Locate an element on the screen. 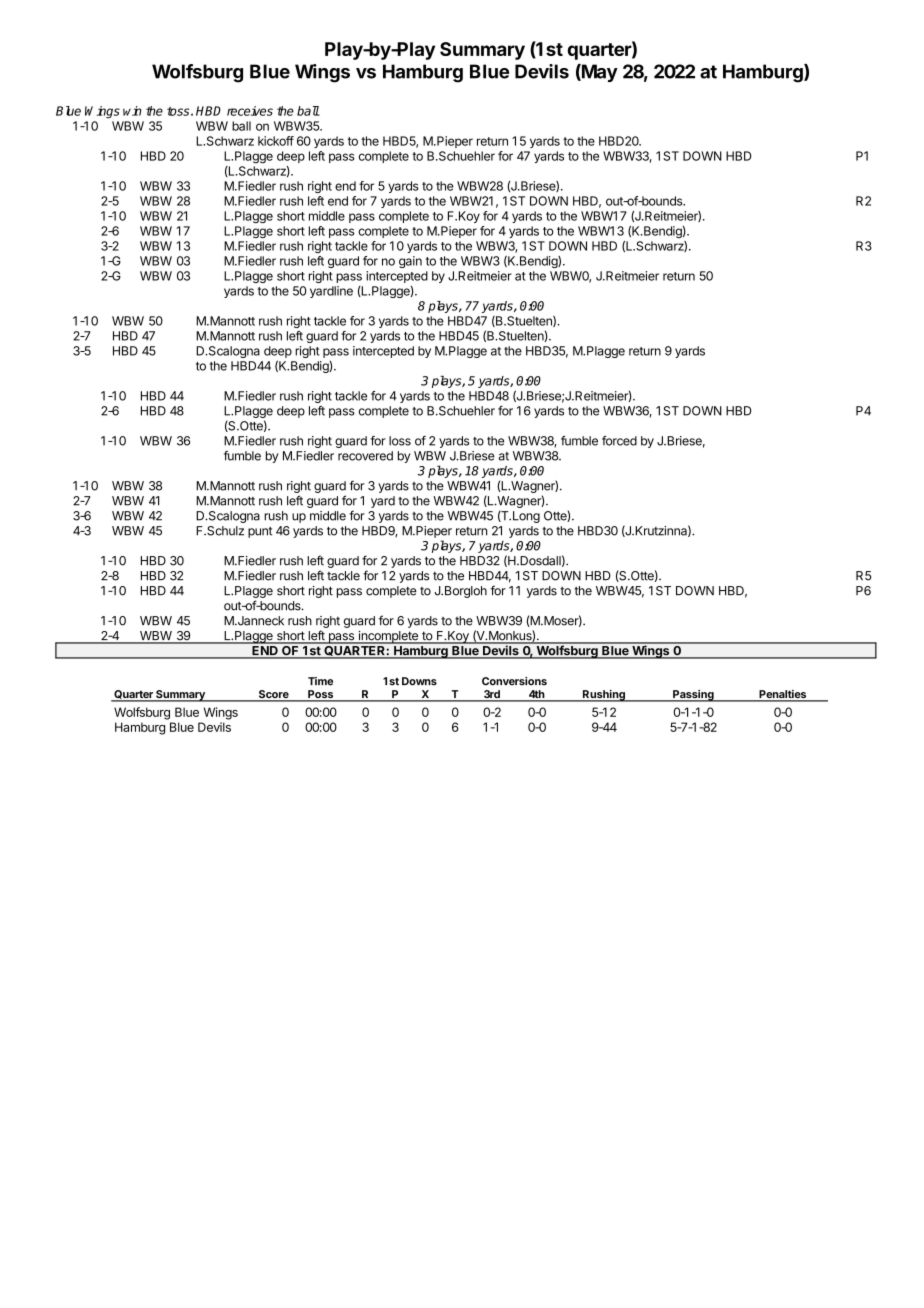 Image resolution: width=924 pixels, height=1308 pixels. Time is located at coordinates (320, 681).
